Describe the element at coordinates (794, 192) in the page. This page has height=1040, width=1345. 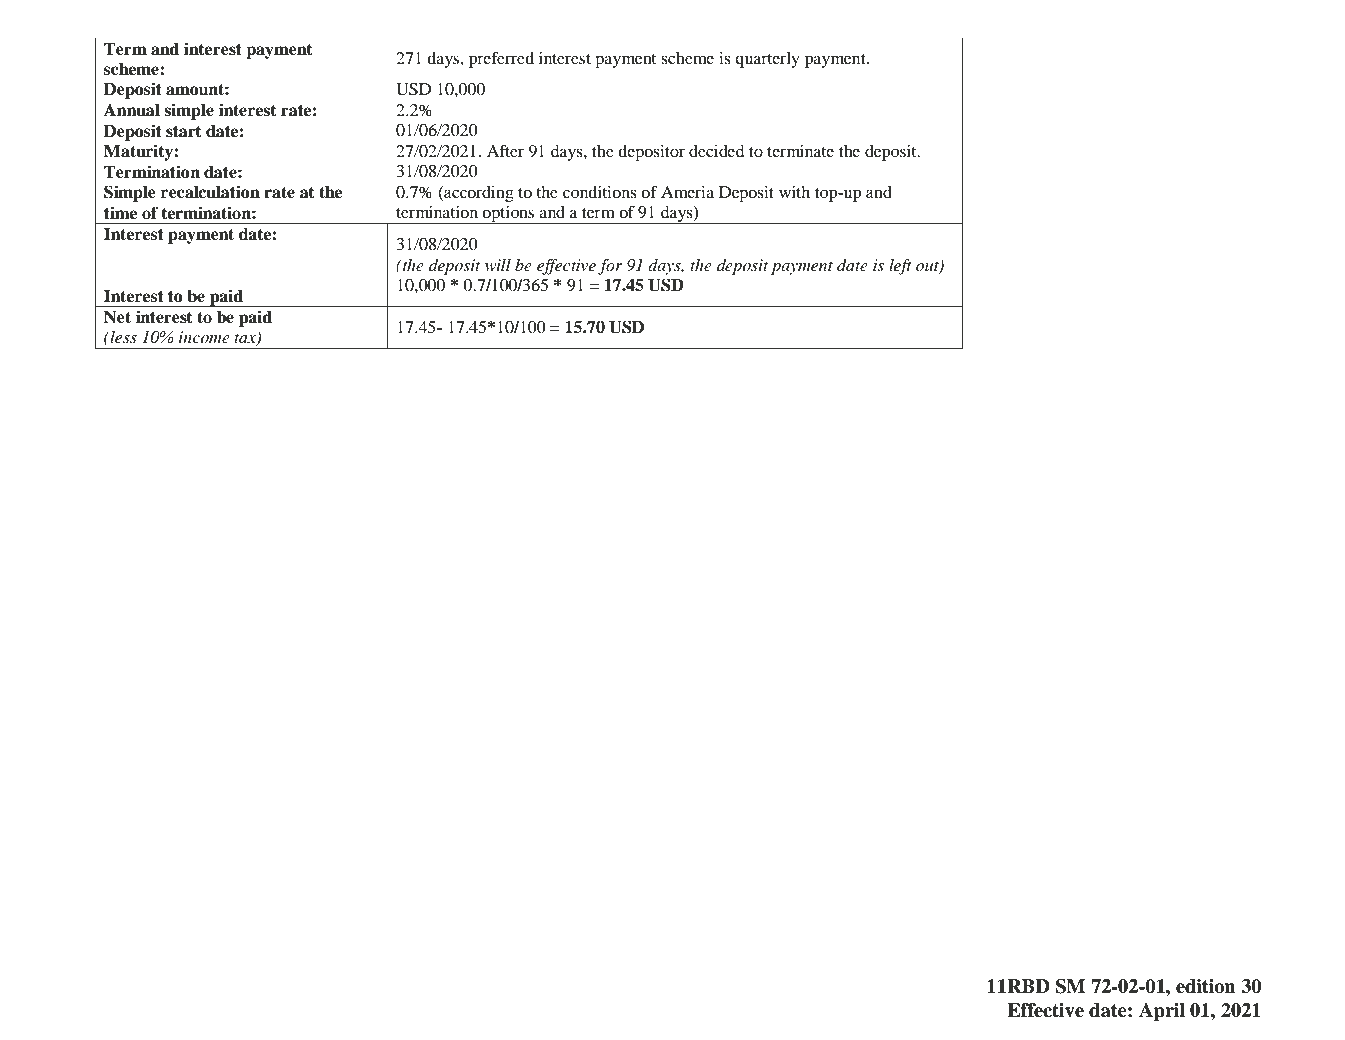
I see `with` at that location.
